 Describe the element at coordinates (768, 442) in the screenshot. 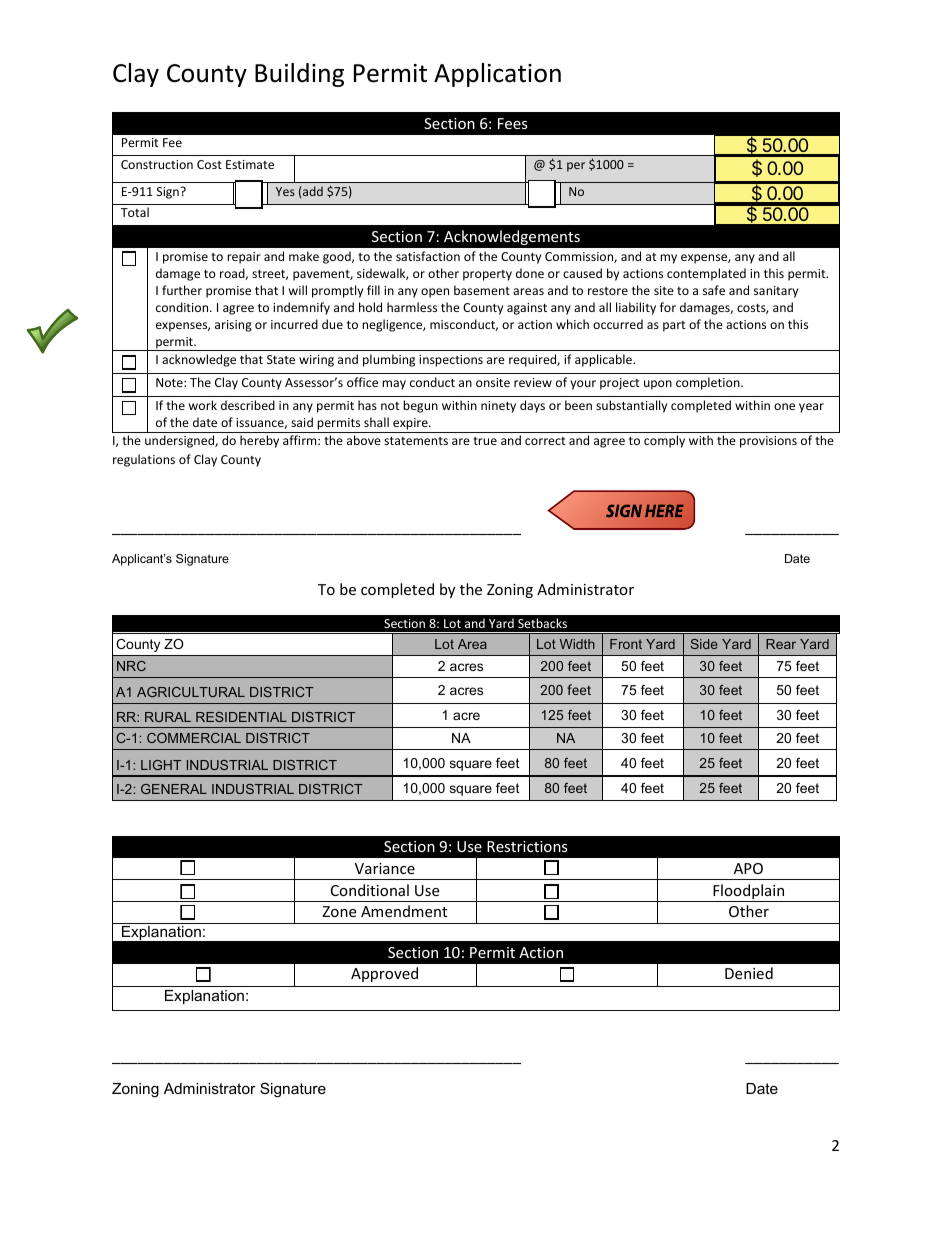

I see `provisions` at that location.
